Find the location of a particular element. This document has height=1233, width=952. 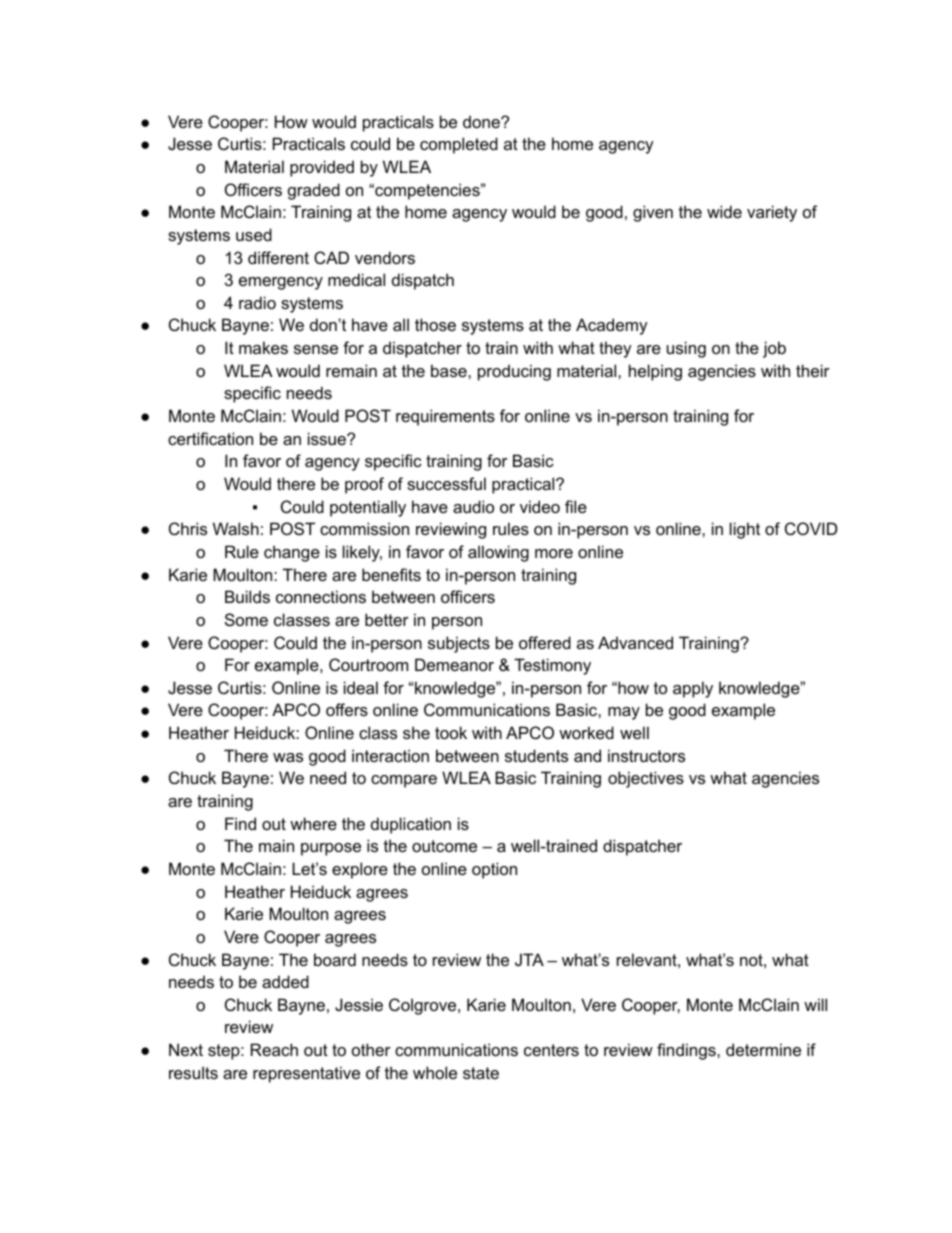

certification is located at coordinates (210, 438).
